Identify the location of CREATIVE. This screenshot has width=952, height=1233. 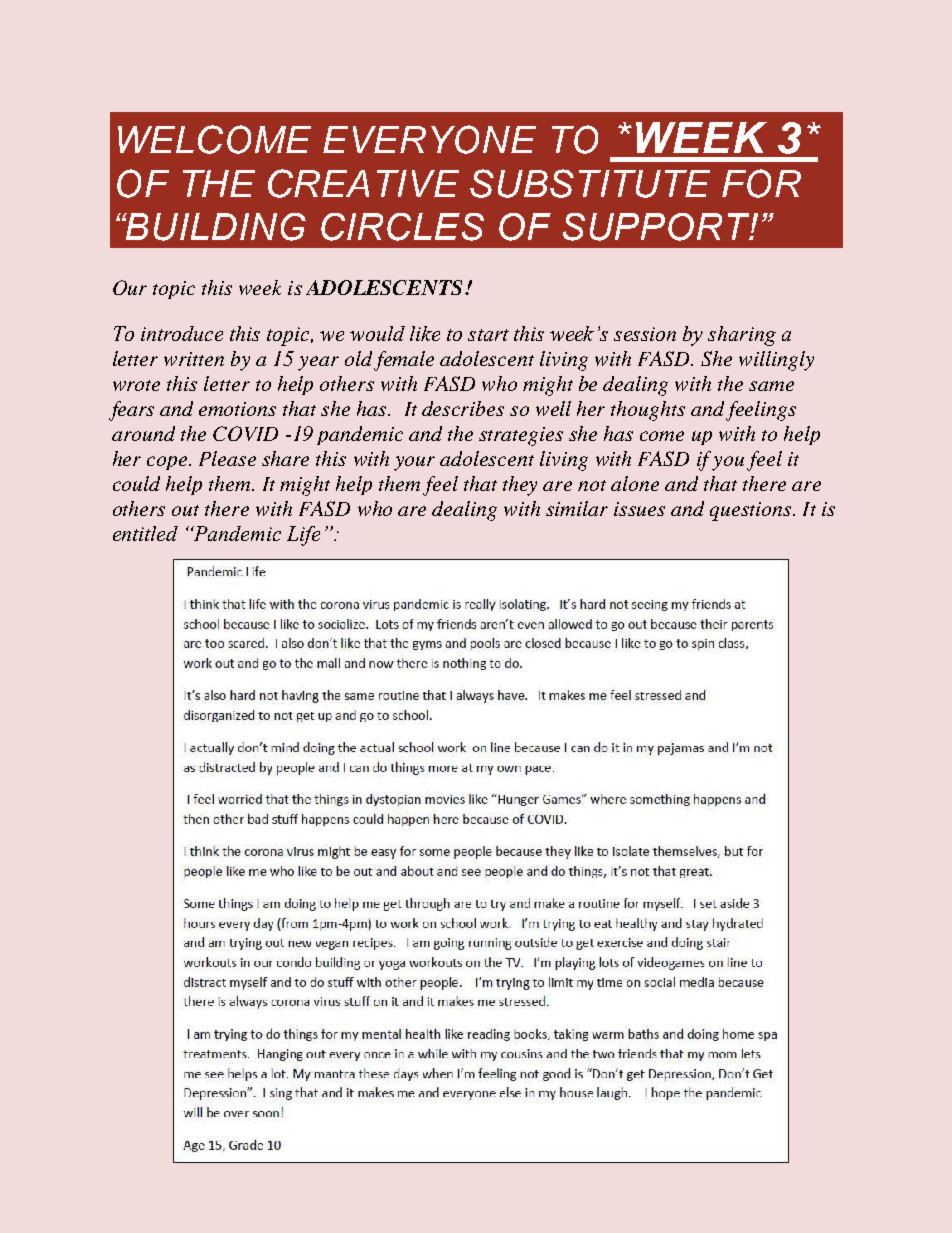
(363, 183).
